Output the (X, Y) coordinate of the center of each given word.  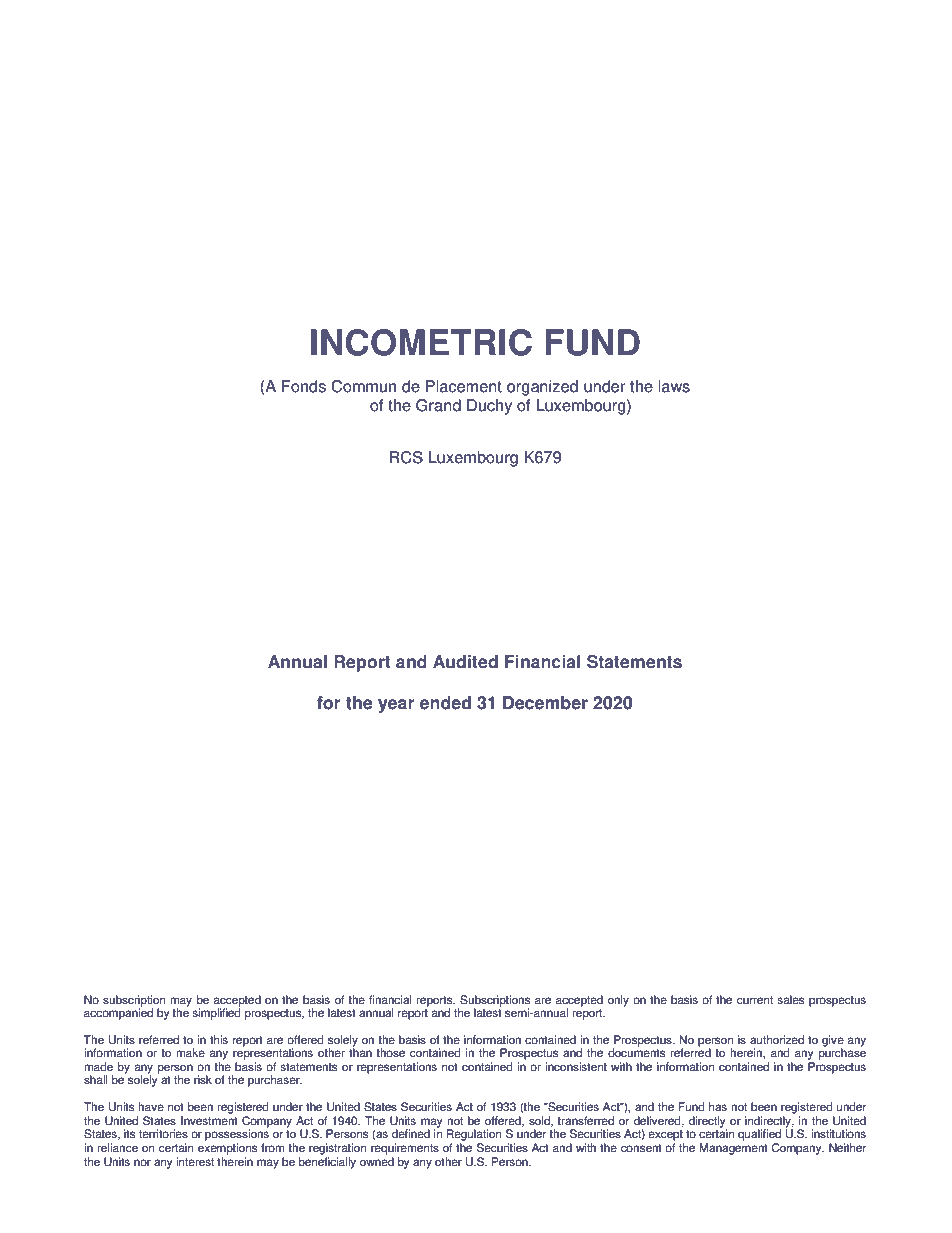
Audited (465, 662)
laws (674, 386)
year (396, 706)
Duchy (489, 407)
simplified (216, 1013)
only (618, 1001)
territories (163, 1134)
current (755, 1000)
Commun (363, 386)
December (545, 703)
